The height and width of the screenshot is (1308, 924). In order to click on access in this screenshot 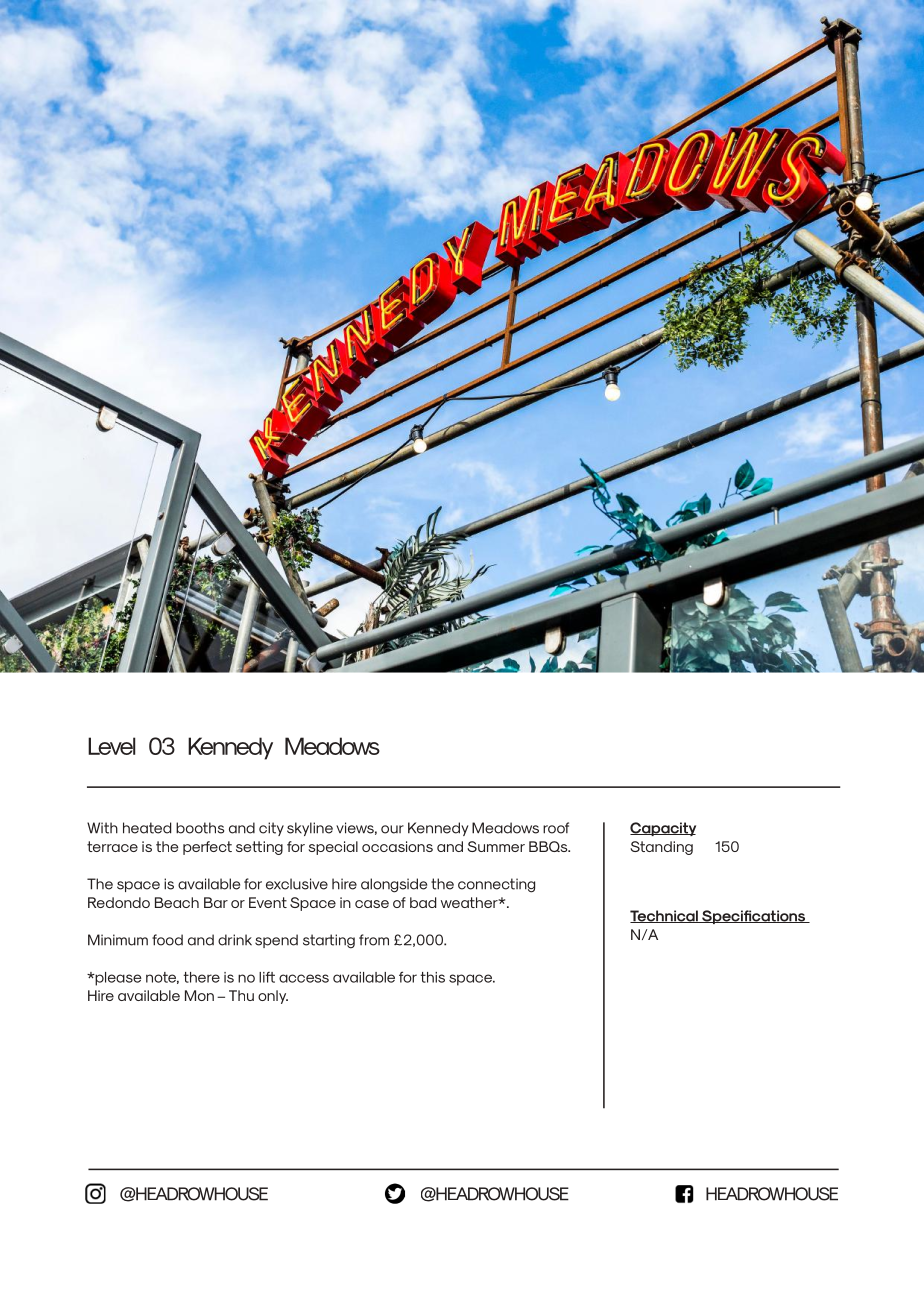, I will do `click(304, 978)`.
